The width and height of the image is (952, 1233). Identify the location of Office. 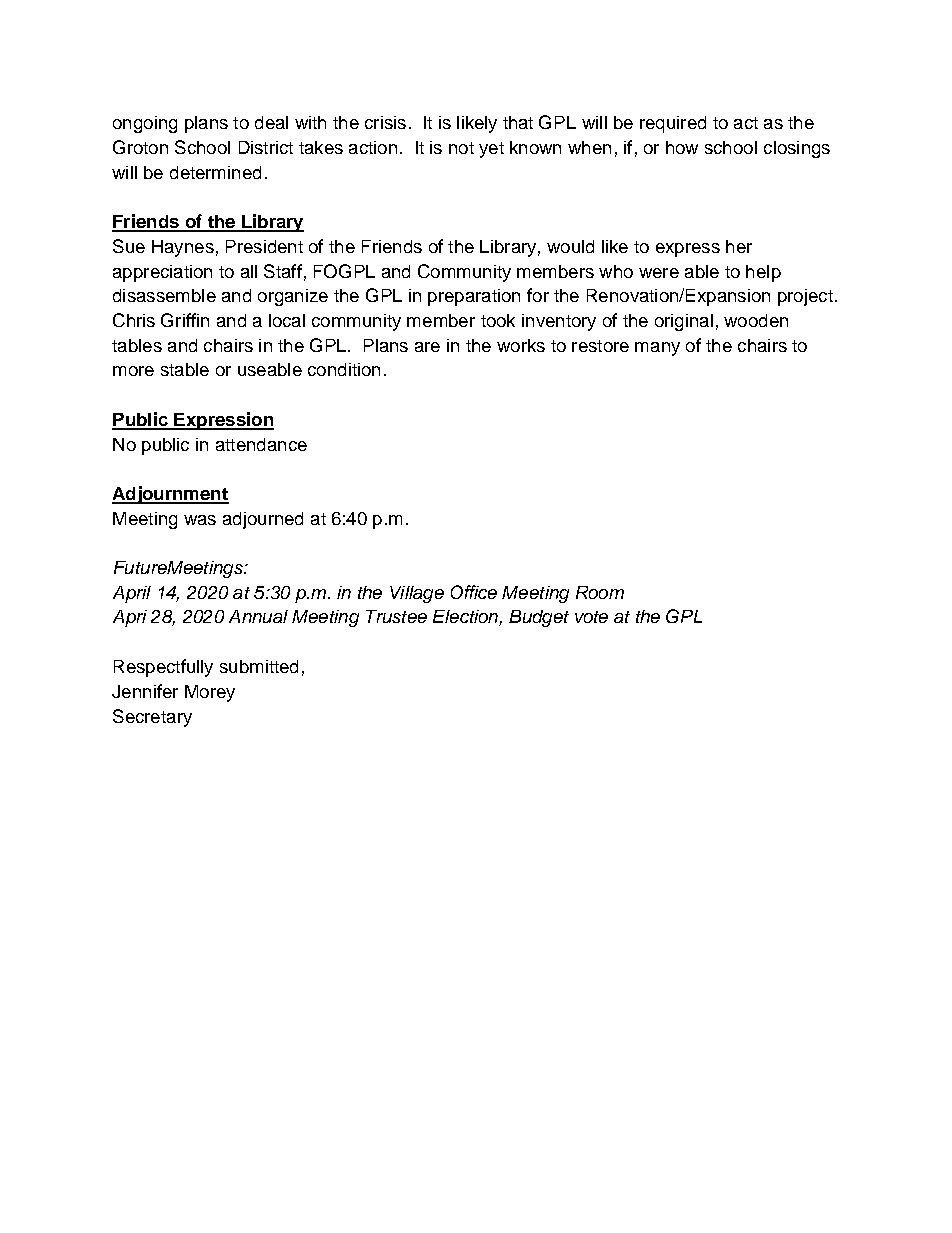
(474, 592).
